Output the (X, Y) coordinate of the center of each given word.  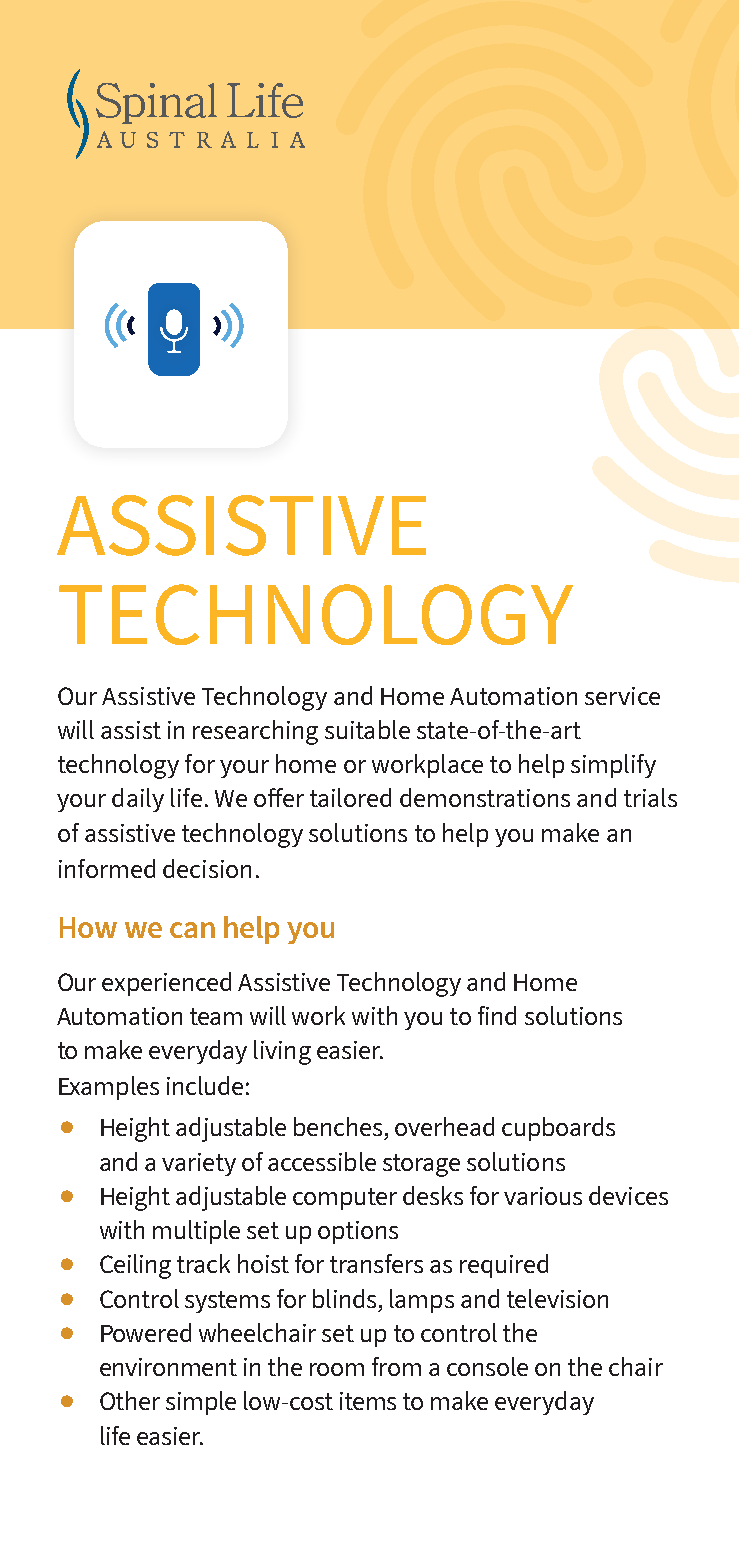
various (543, 1196)
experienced (166, 984)
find (497, 1015)
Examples (109, 1088)
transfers (376, 1263)
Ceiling (135, 1266)
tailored (350, 797)
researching (255, 732)
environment (168, 1367)
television (557, 1298)
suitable (367, 729)
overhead (444, 1126)
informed (107, 868)
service (622, 696)
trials (650, 797)
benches (338, 1126)
